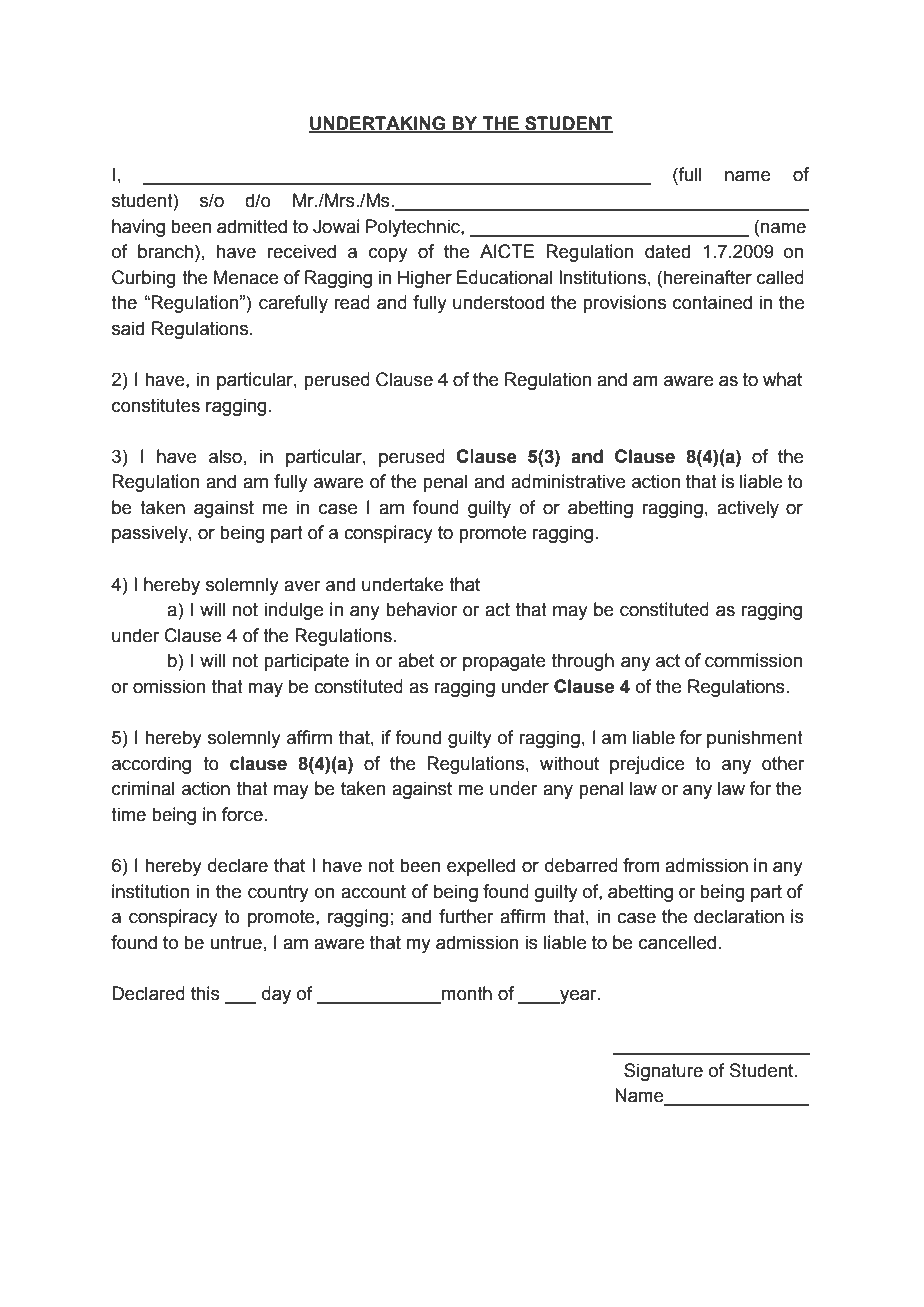 The image size is (924, 1307). I want to click on Higher, so click(425, 279).
